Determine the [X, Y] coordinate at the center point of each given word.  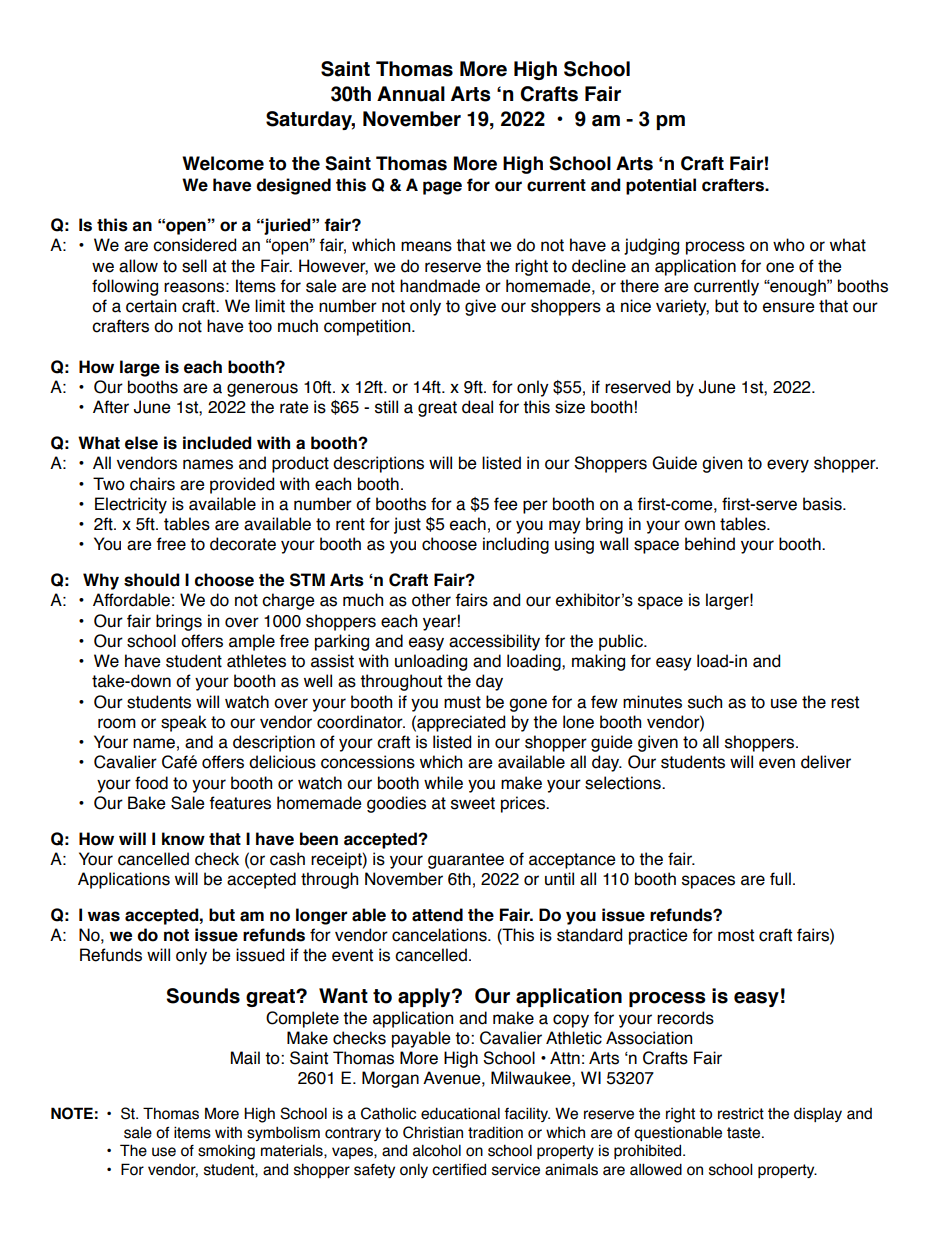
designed [293, 186]
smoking [226, 1152]
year [439, 624]
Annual [411, 94]
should [151, 580]
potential [661, 186]
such [705, 702]
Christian [433, 1132]
